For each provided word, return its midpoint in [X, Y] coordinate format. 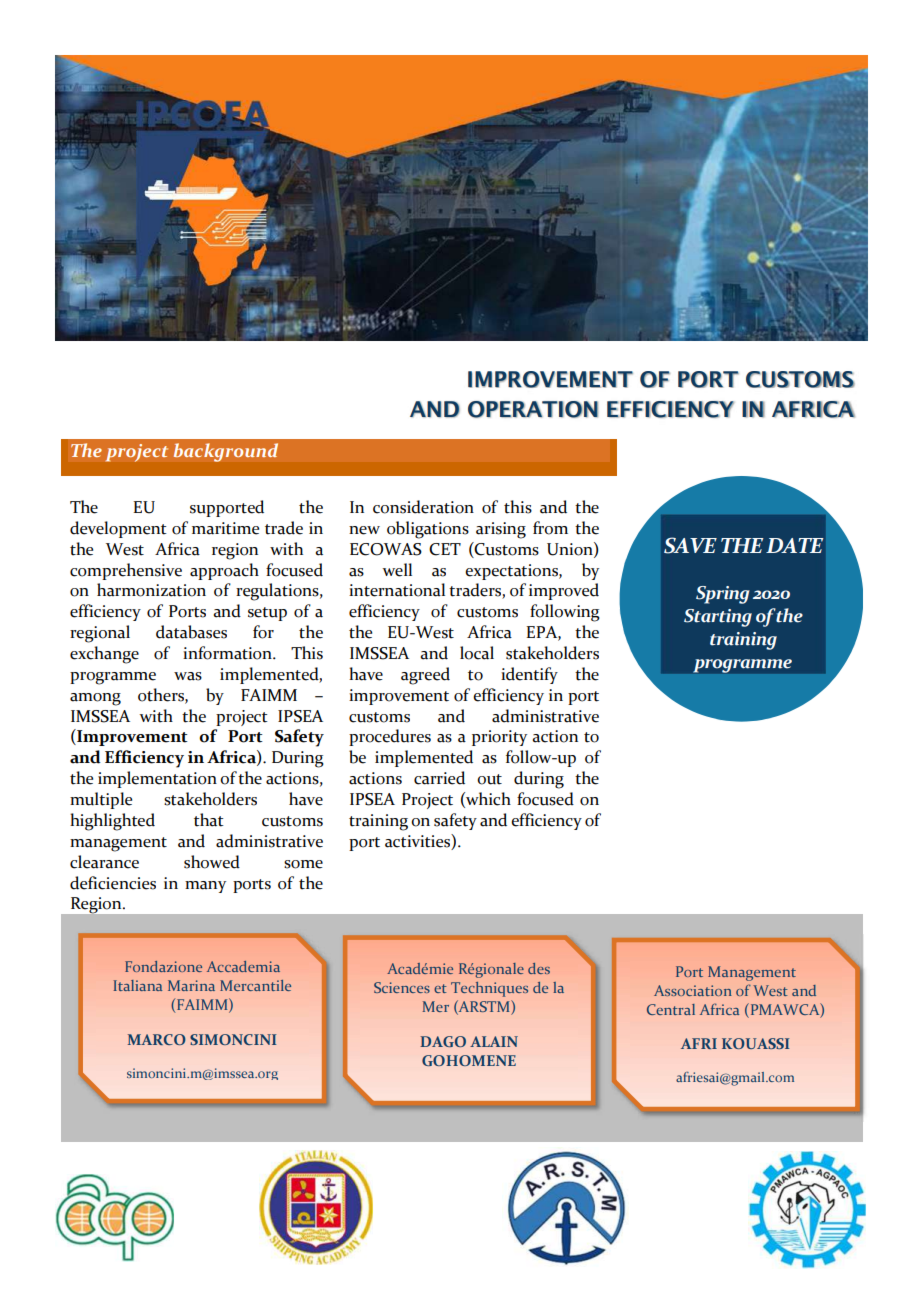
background [225, 452]
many [205, 887]
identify [529, 675]
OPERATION [533, 409]
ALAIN [494, 1041]
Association [693, 990]
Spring [722, 595]
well [397, 570]
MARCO [157, 1039]
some [303, 864]
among [95, 699]
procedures [390, 737]
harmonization [151, 590]
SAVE [690, 545]
